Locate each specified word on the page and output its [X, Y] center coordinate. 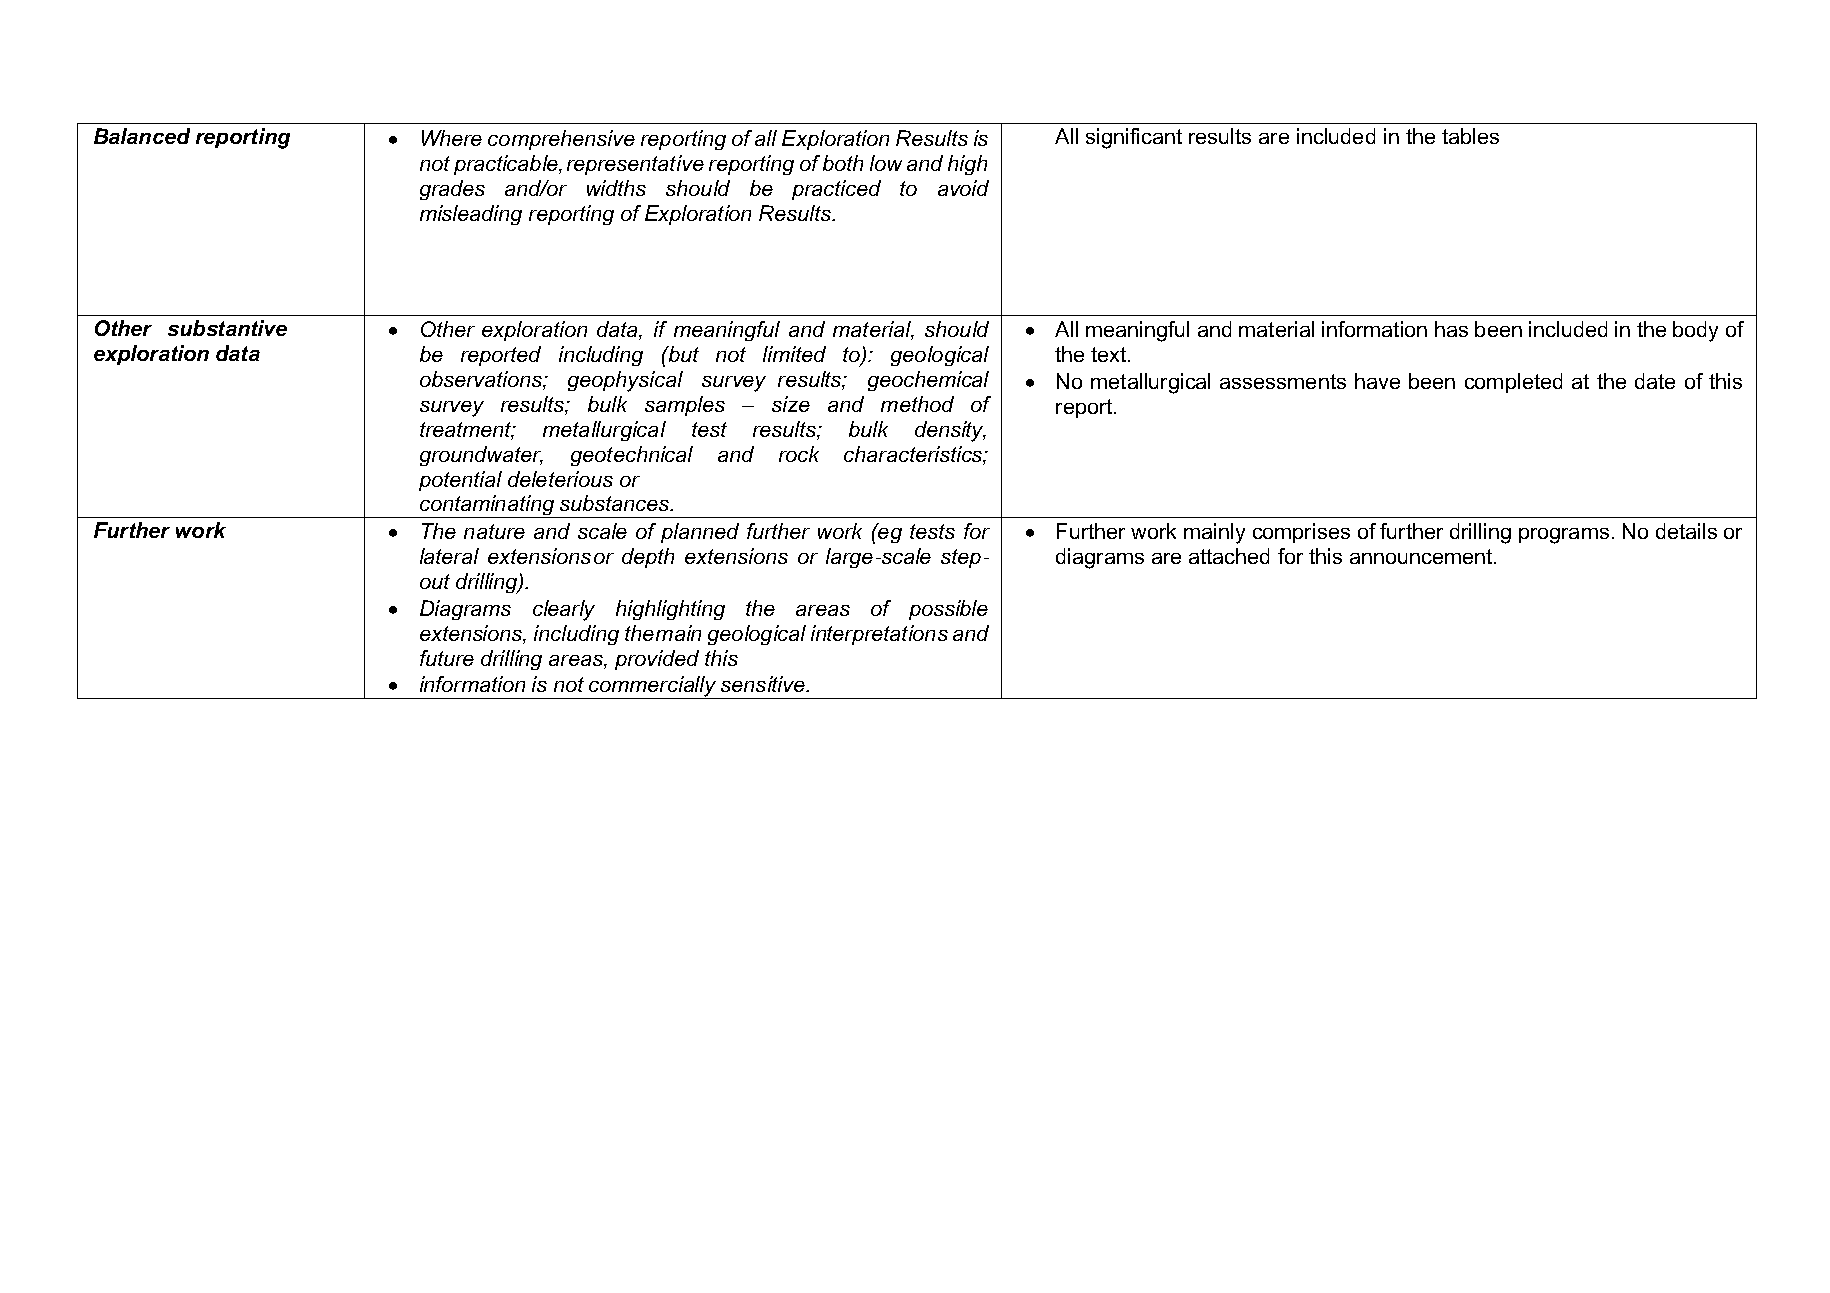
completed [1513, 383]
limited [794, 354]
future [447, 658]
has [1451, 329]
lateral [449, 556]
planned [700, 533]
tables [1470, 136]
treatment [467, 431]
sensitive [764, 684]
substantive [227, 328]
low [886, 163]
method [917, 404]
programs [1564, 536]
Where [452, 138]
